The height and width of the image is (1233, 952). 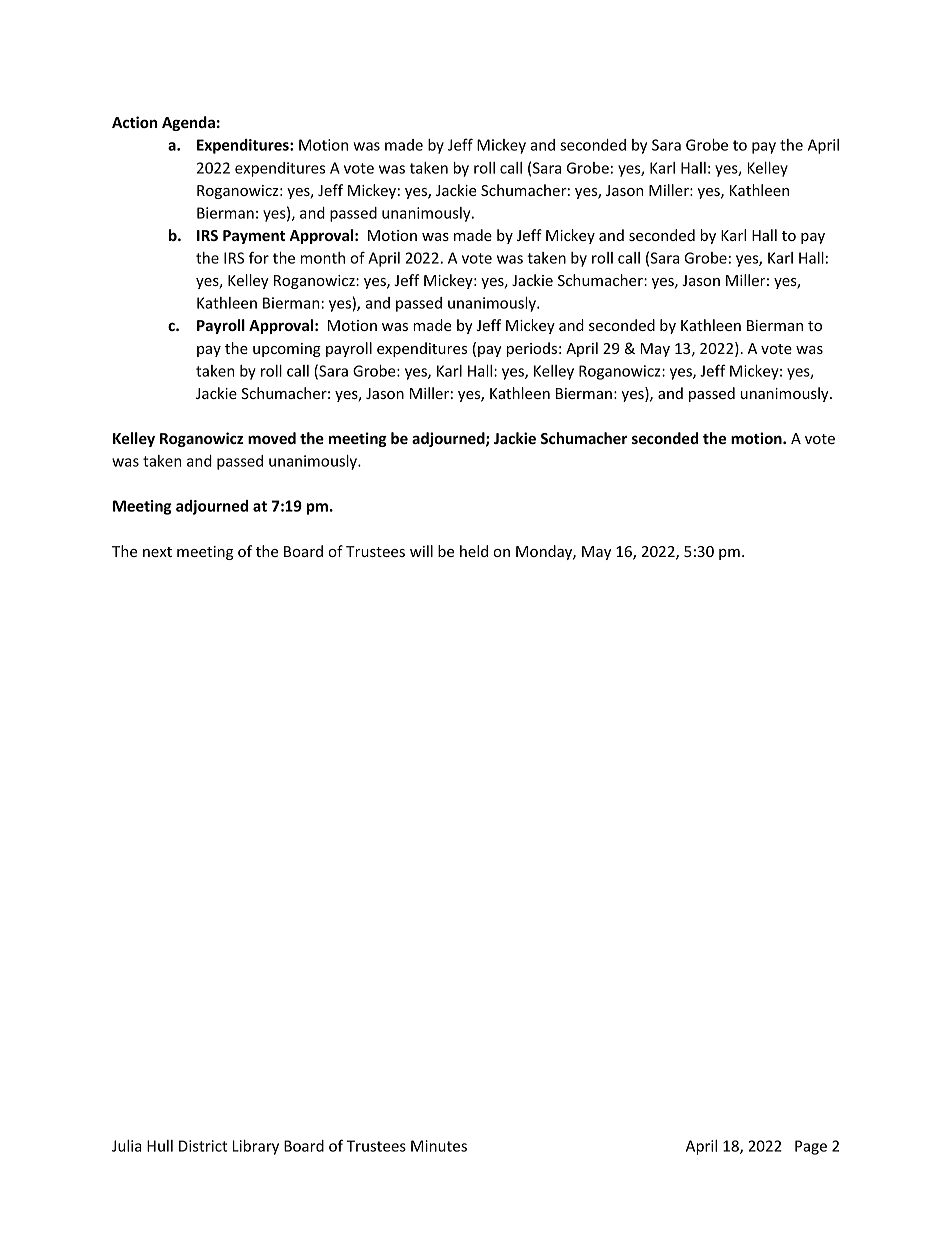 I want to click on will, so click(x=421, y=551).
